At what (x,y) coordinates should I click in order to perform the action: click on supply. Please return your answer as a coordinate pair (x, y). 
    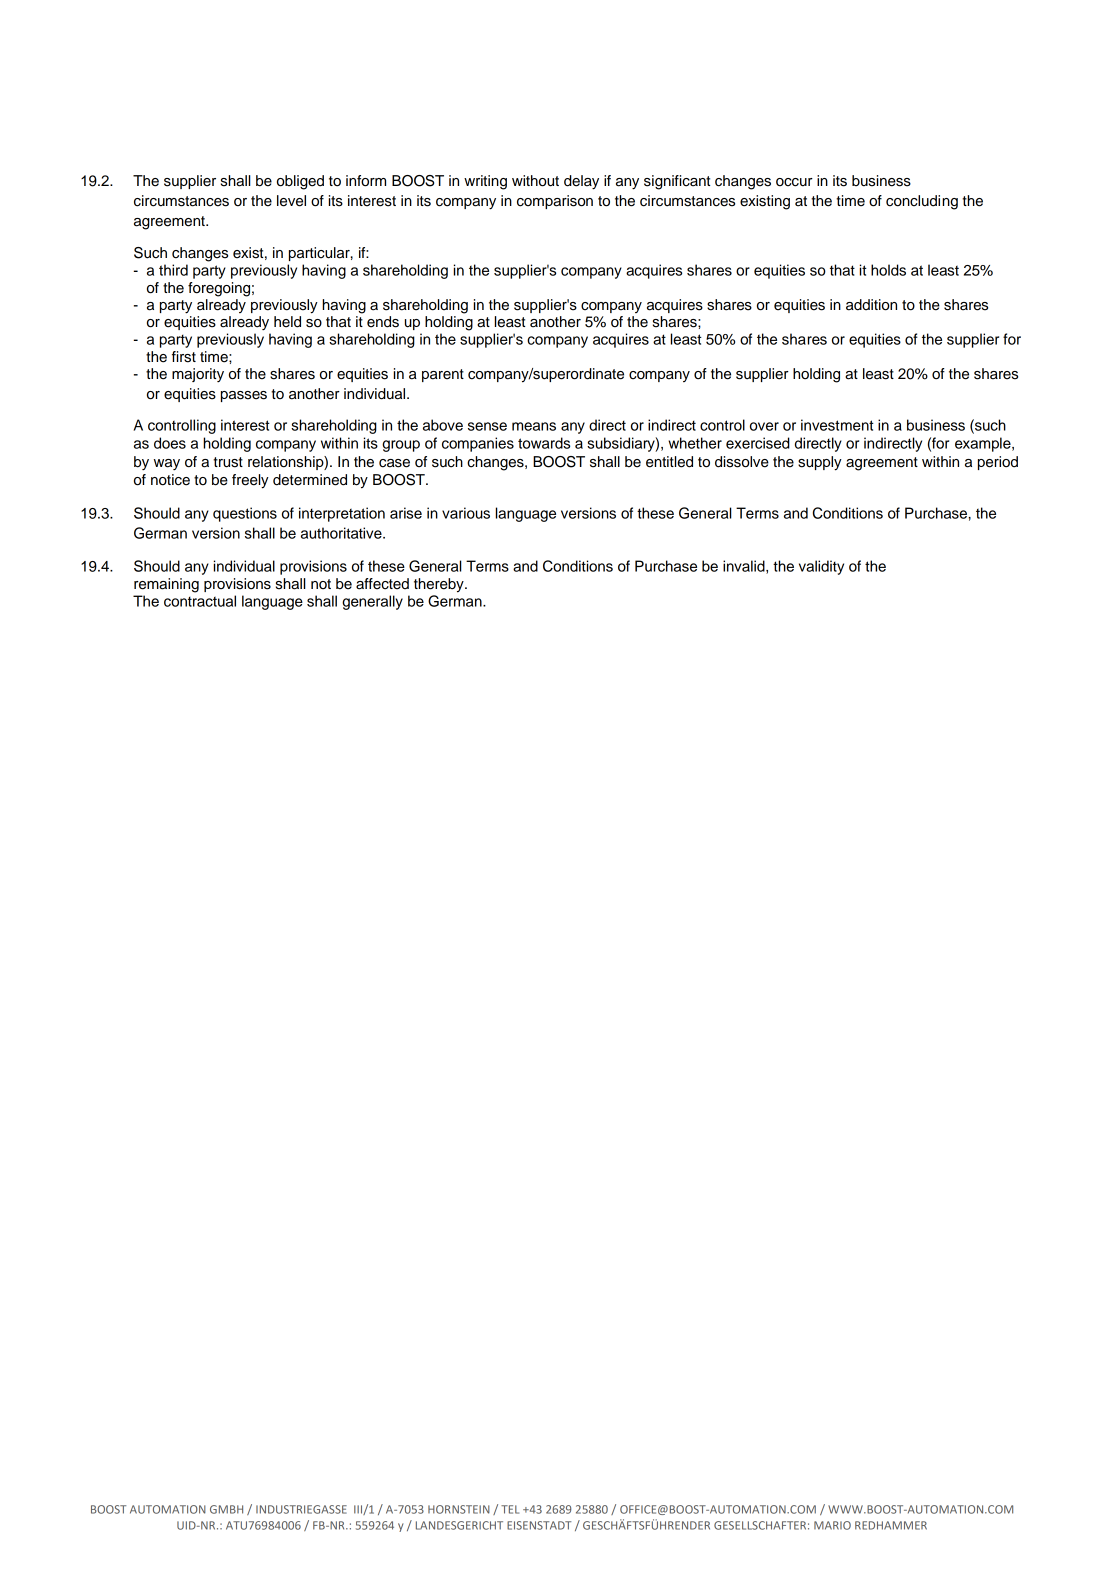
    Looking at the image, I should click on (820, 463).
